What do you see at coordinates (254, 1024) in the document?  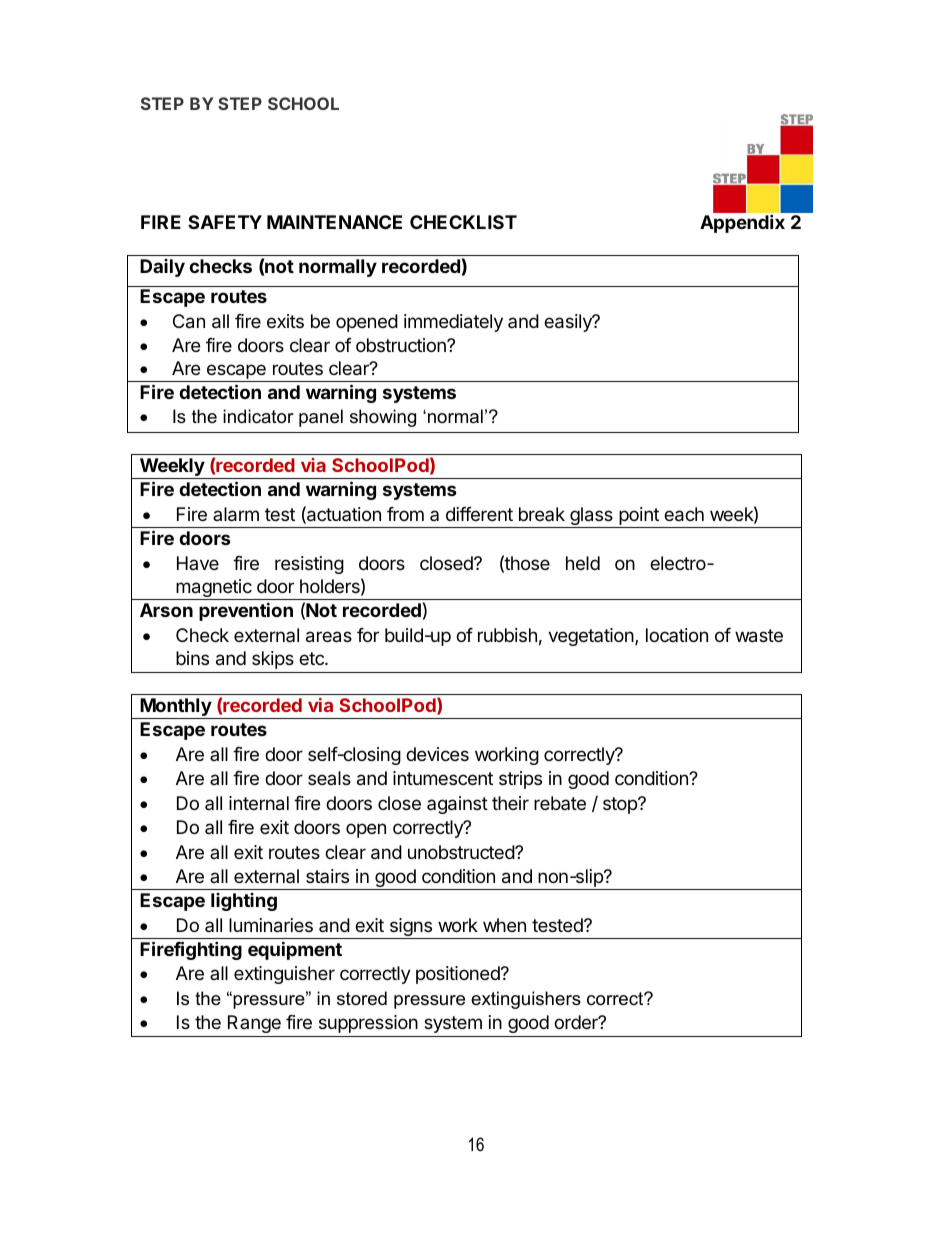 I see `Range` at bounding box center [254, 1024].
